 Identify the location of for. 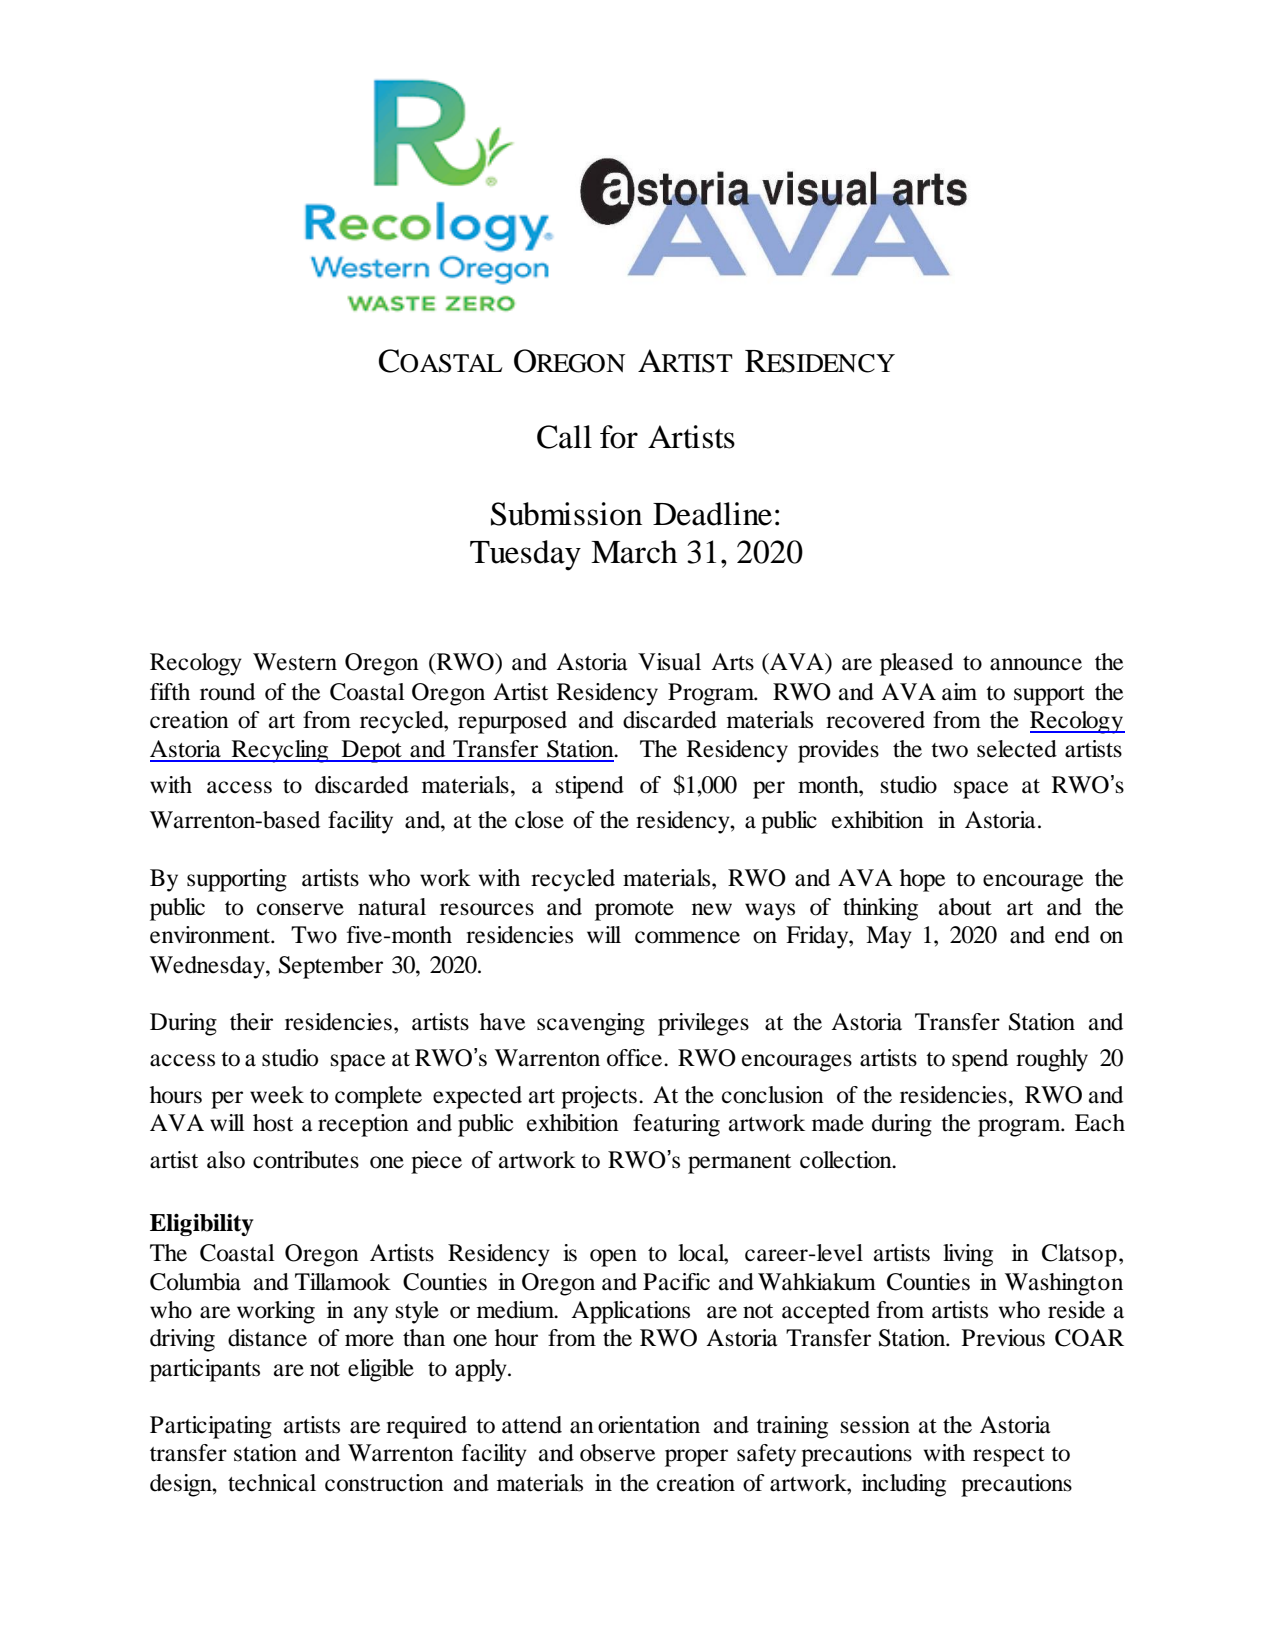
(619, 437).
